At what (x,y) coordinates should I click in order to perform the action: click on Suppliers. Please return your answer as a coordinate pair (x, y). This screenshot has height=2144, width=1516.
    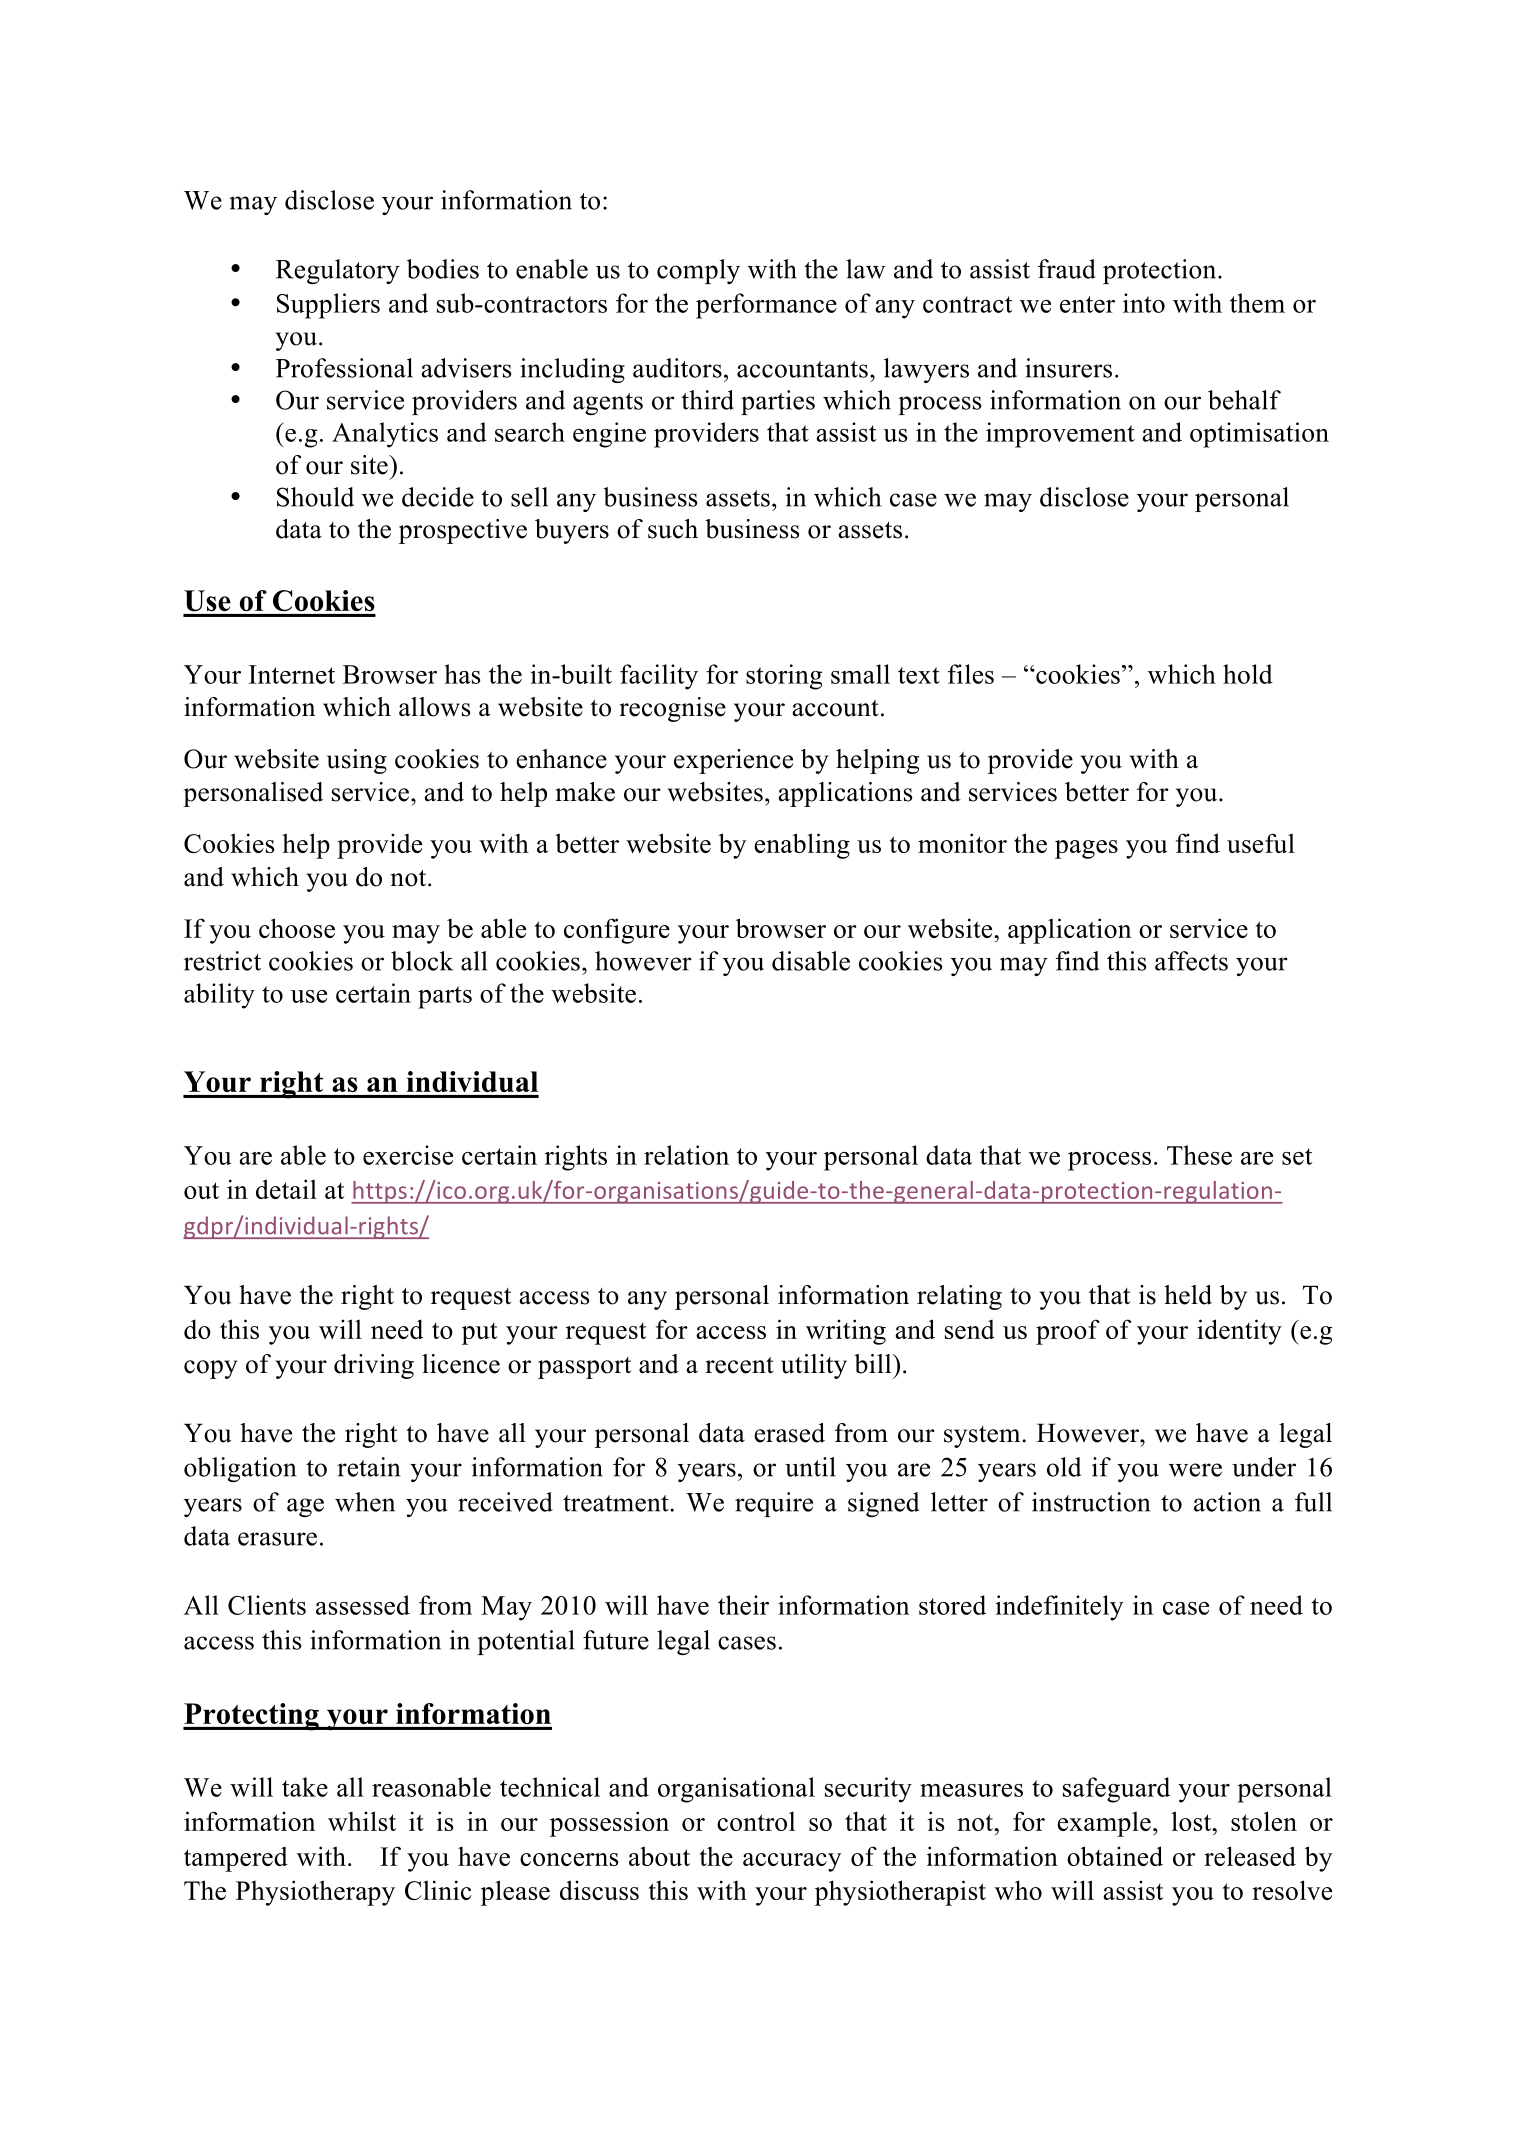
    Looking at the image, I should click on (328, 306).
